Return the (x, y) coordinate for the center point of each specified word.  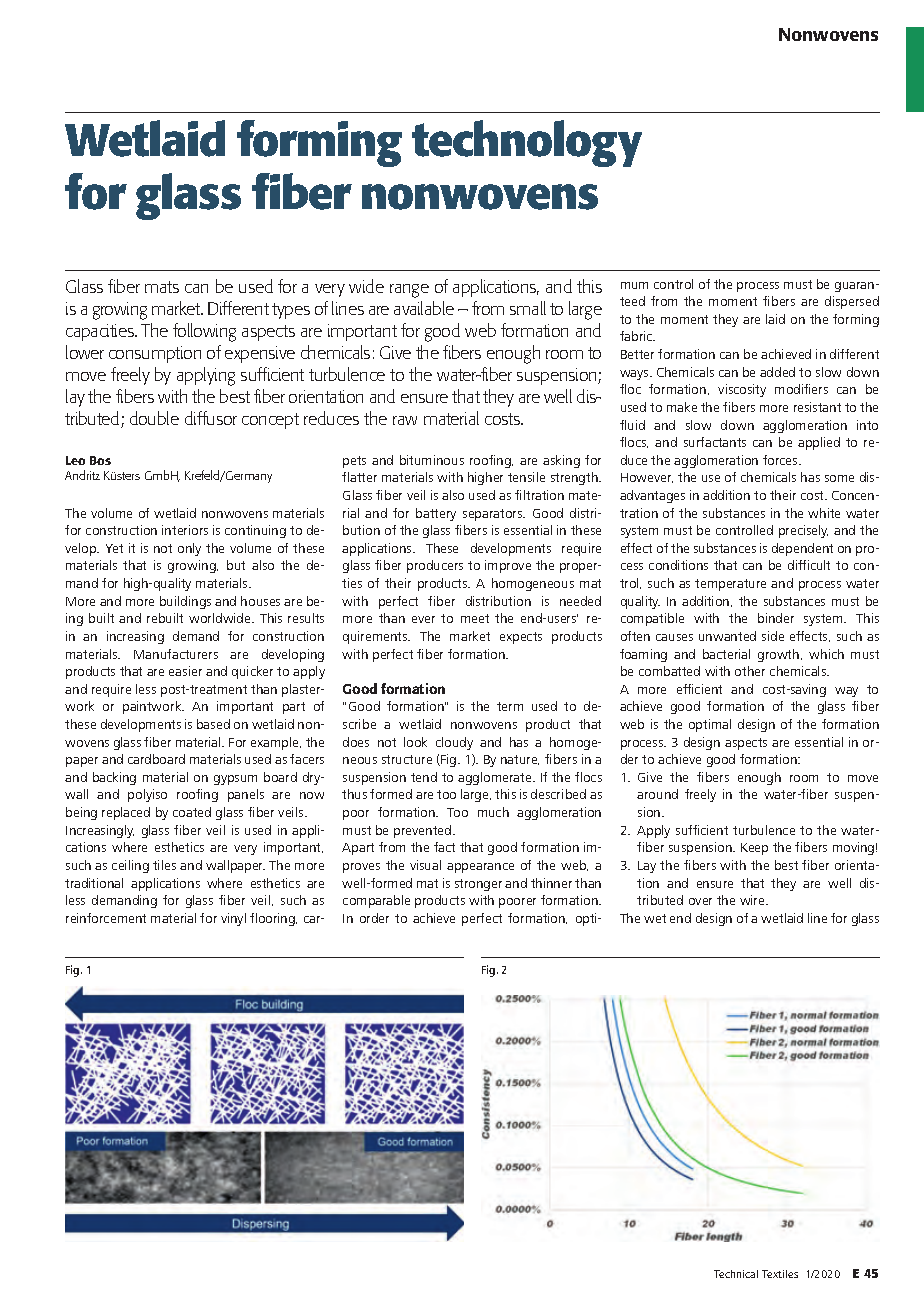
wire (753, 900)
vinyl (233, 919)
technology (527, 143)
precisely (803, 531)
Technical (736, 1274)
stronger (478, 885)
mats (162, 287)
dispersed (852, 302)
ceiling (130, 866)
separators (494, 515)
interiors (185, 530)
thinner (551, 883)
